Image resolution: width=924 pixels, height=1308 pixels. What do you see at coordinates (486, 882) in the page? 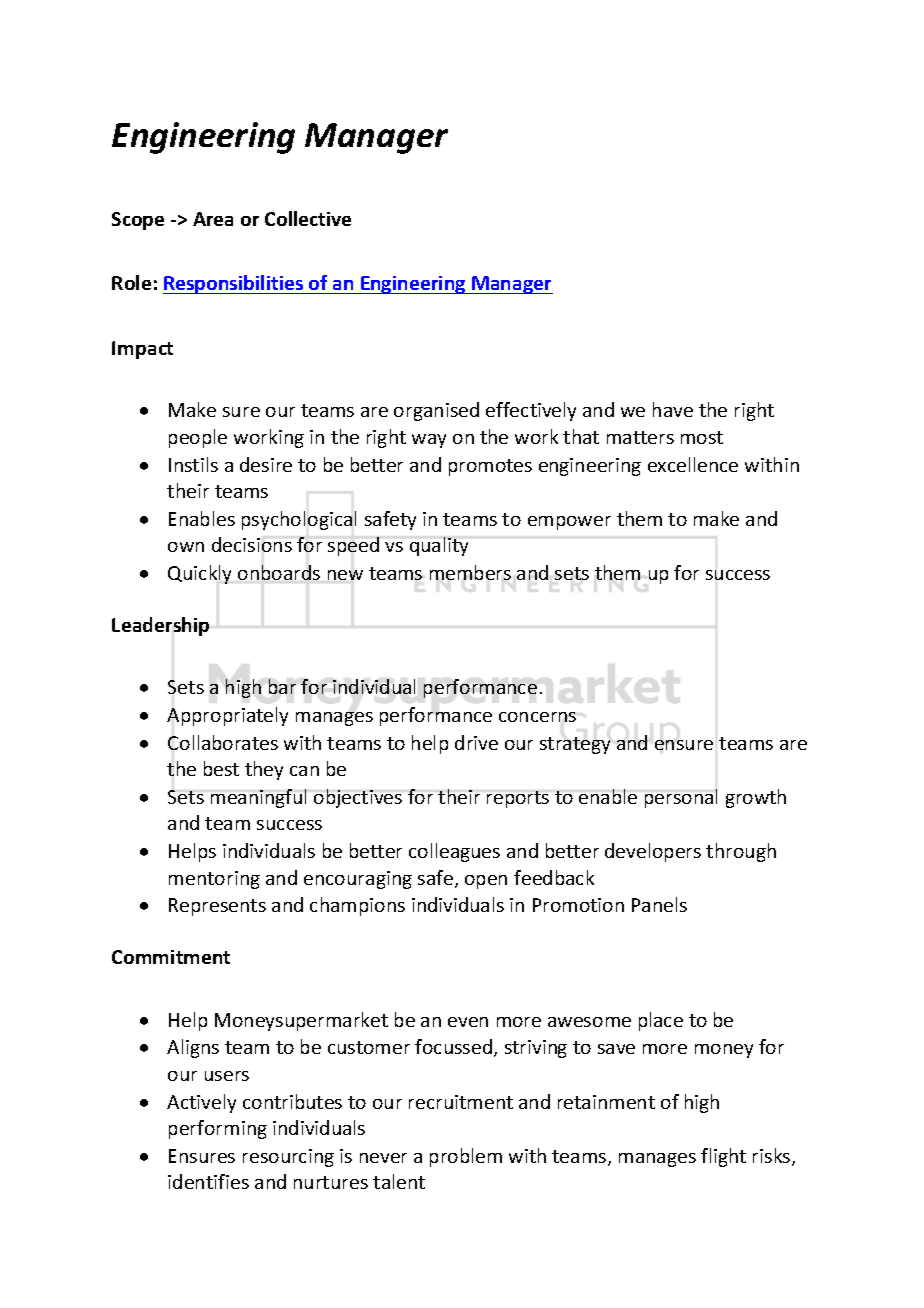
I see `open` at bounding box center [486, 882].
